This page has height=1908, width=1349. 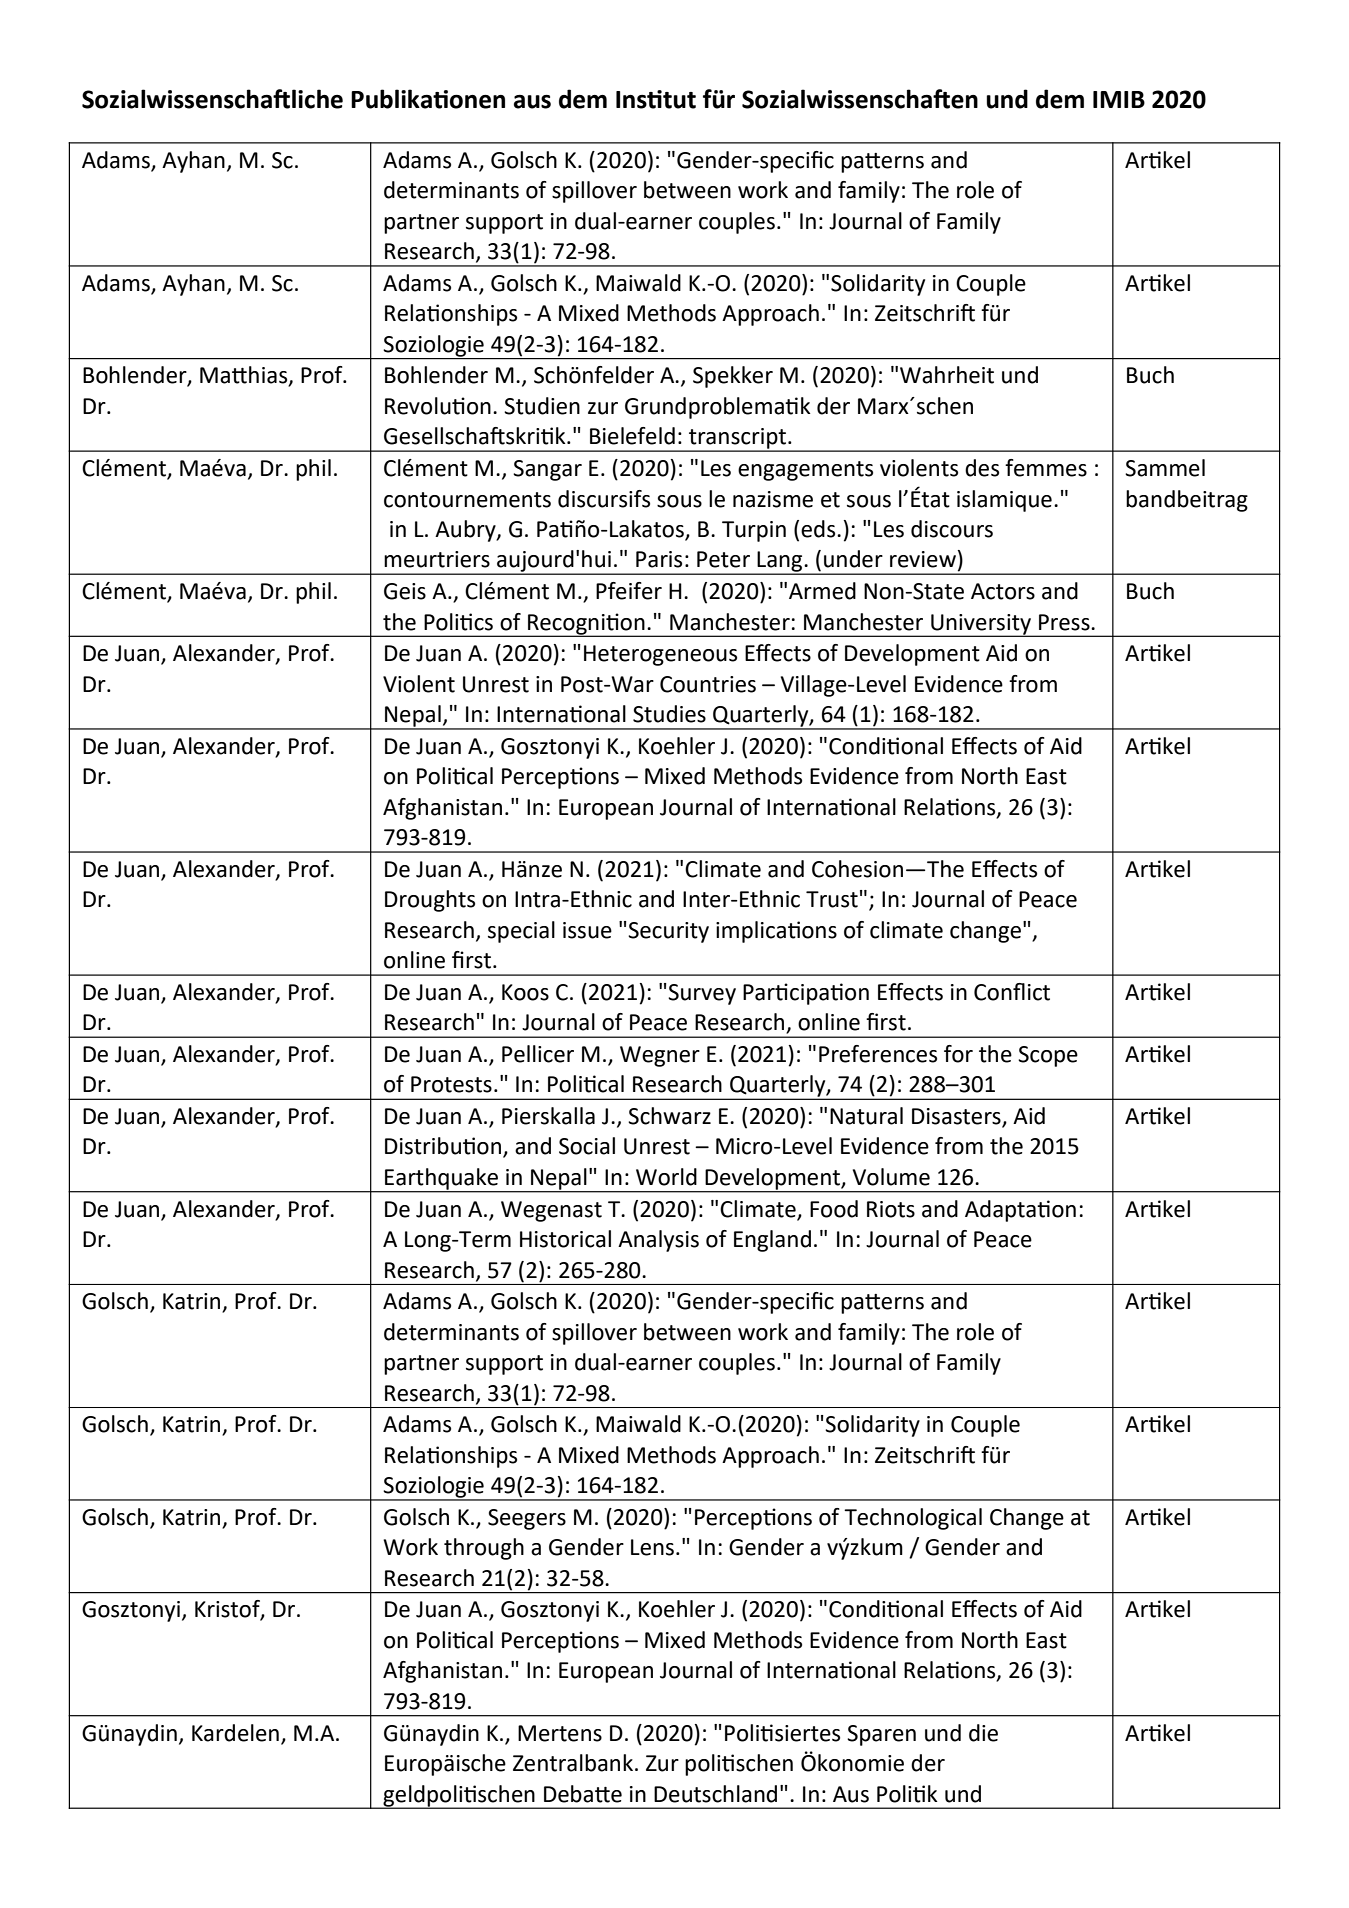 What do you see at coordinates (656, 99) in the page?
I see `Institut` at bounding box center [656, 99].
